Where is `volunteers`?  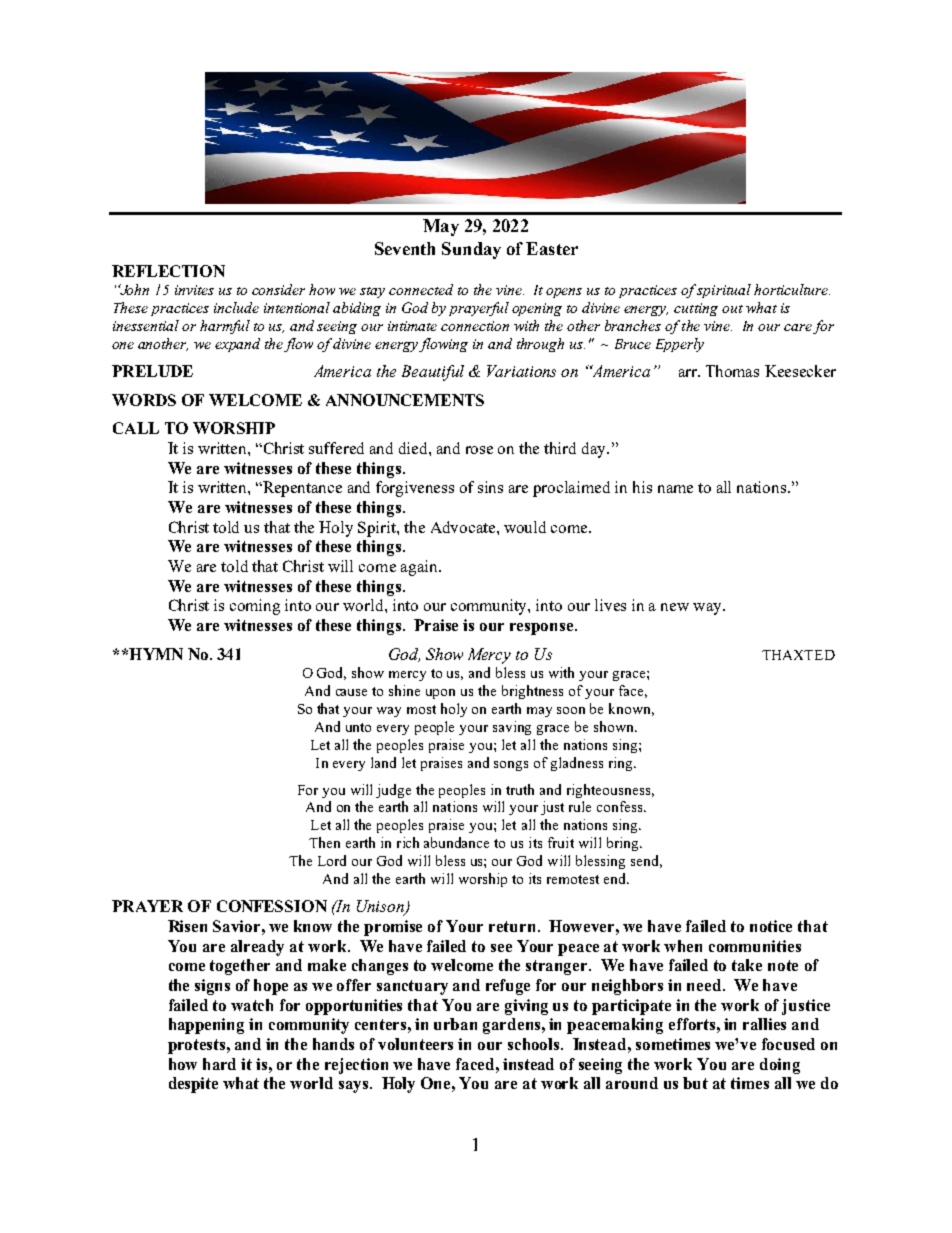
volunteers is located at coordinates (415, 1044).
